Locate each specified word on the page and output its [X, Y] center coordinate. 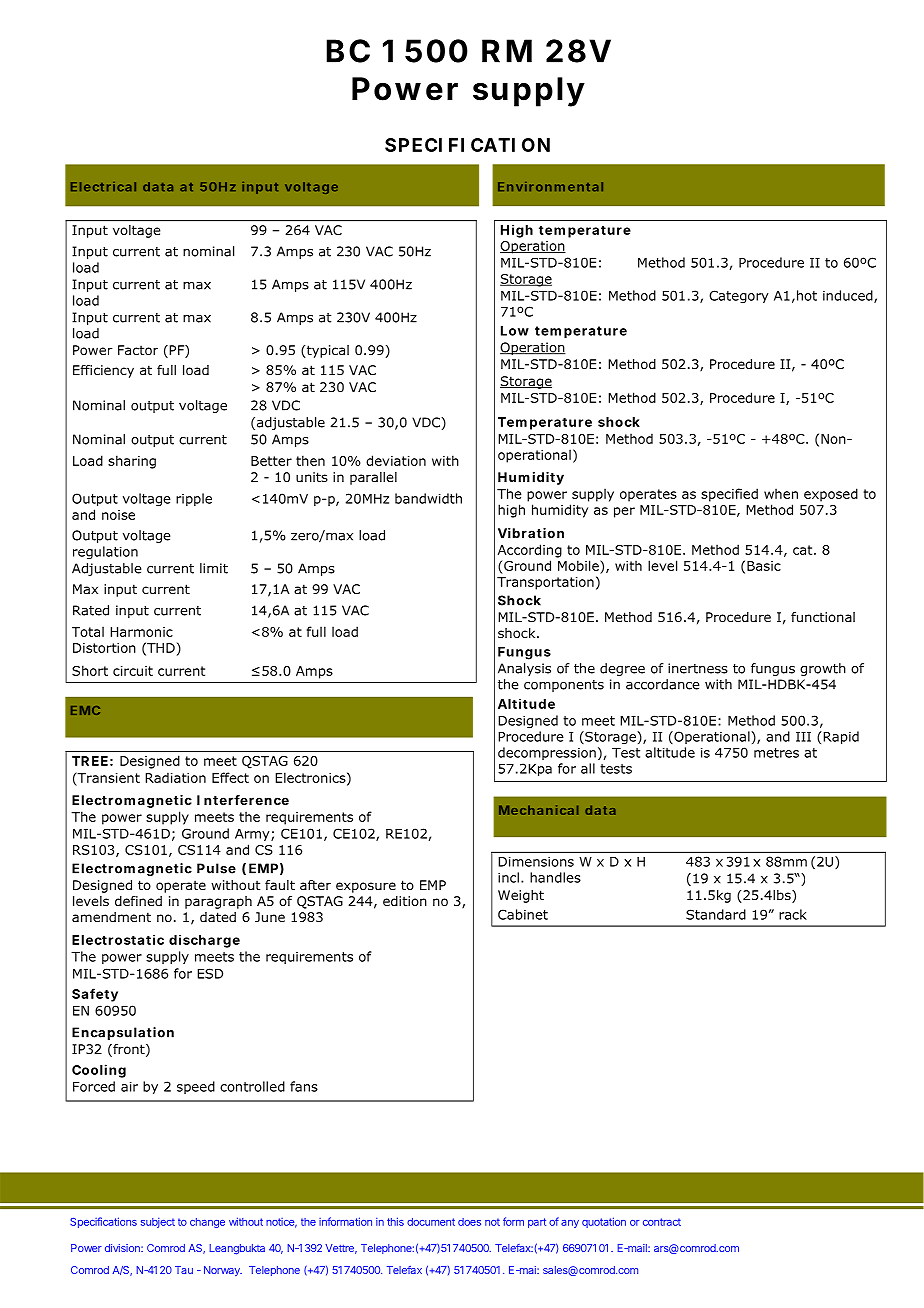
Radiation [175, 777]
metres [776, 753]
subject [158, 1223]
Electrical [103, 187]
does [469, 1222]
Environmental [550, 187]
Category [739, 297]
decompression [547, 753]
